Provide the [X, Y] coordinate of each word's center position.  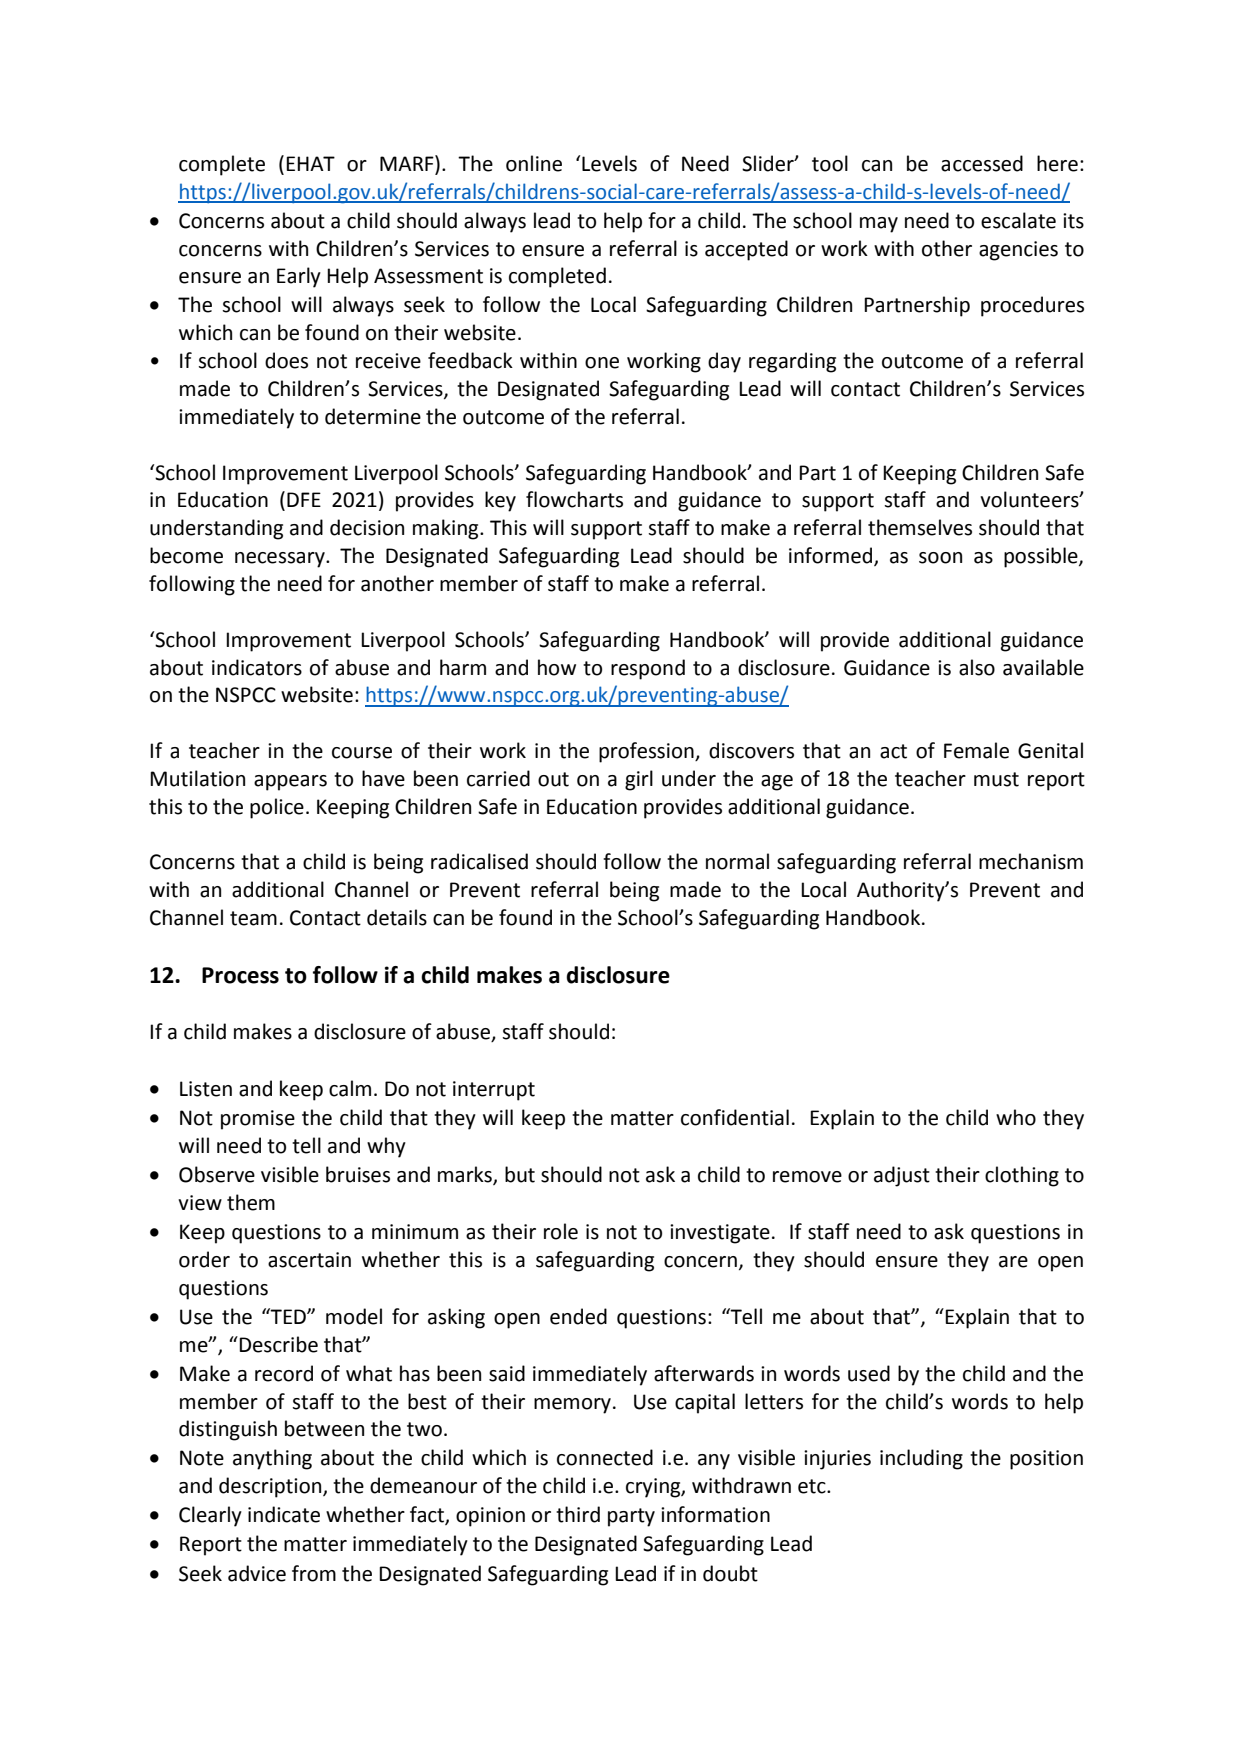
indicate [284, 1514]
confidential [735, 1117]
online [534, 163]
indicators [257, 667]
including [921, 1459]
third [578, 1514]
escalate [1018, 220]
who [1016, 1117]
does [286, 360]
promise [258, 1120]
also [977, 667]
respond [648, 669]
